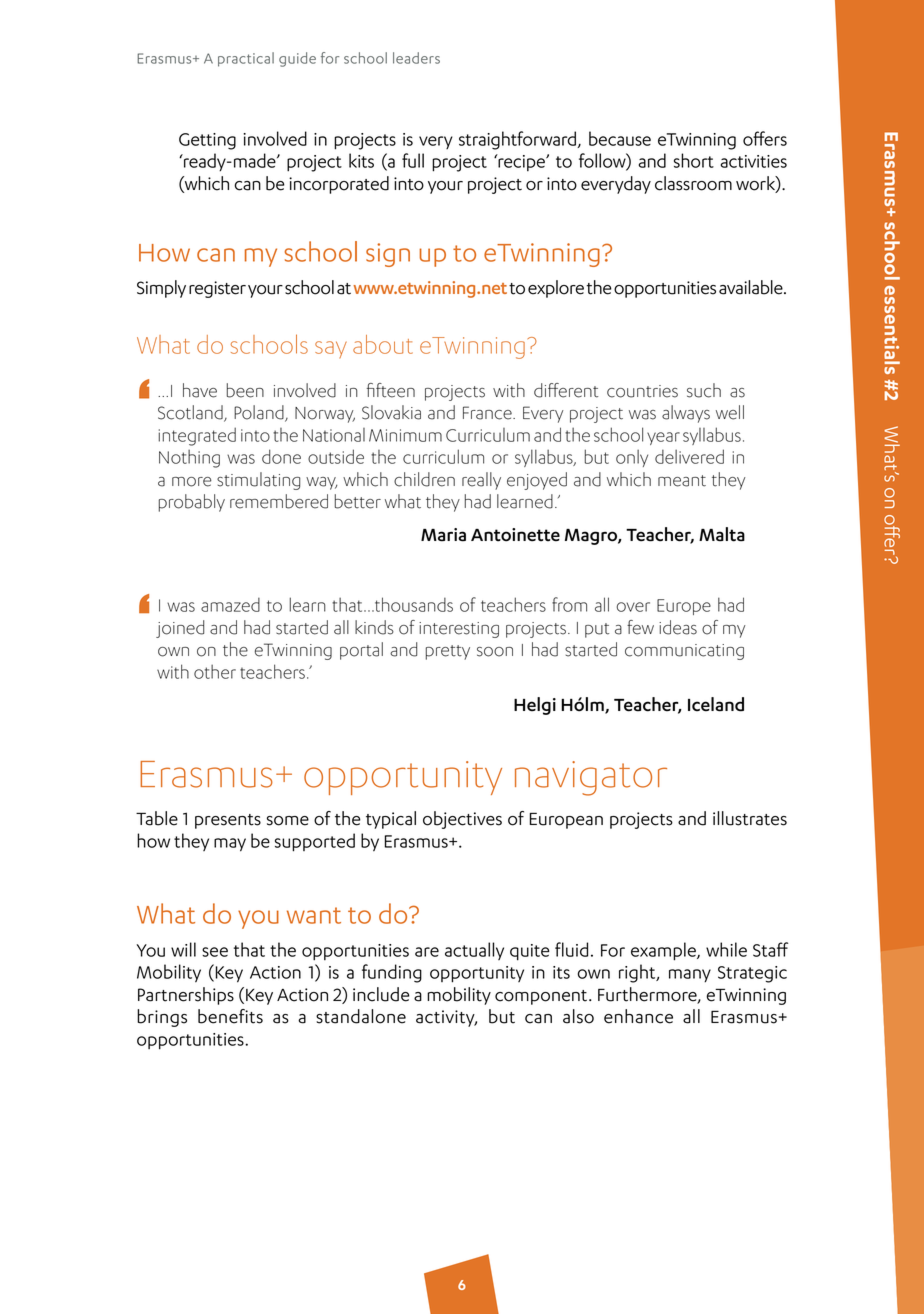 The height and width of the screenshot is (1314, 924). Describe the element at coordinates (230, 1016) in the screenshot. I see `benefits` at that location.
